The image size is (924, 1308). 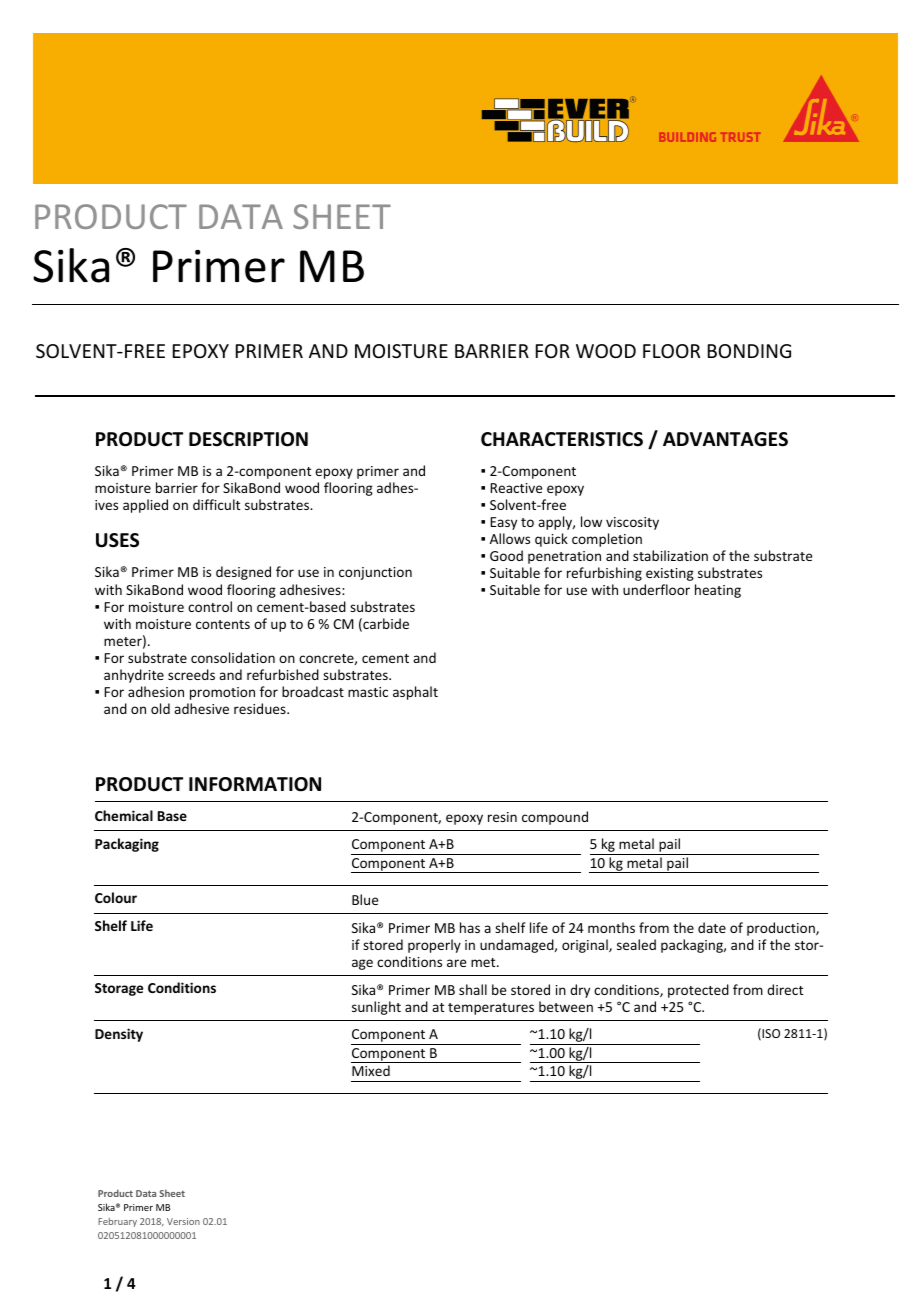 I want to click on resin, so click(x=502, y=817).
